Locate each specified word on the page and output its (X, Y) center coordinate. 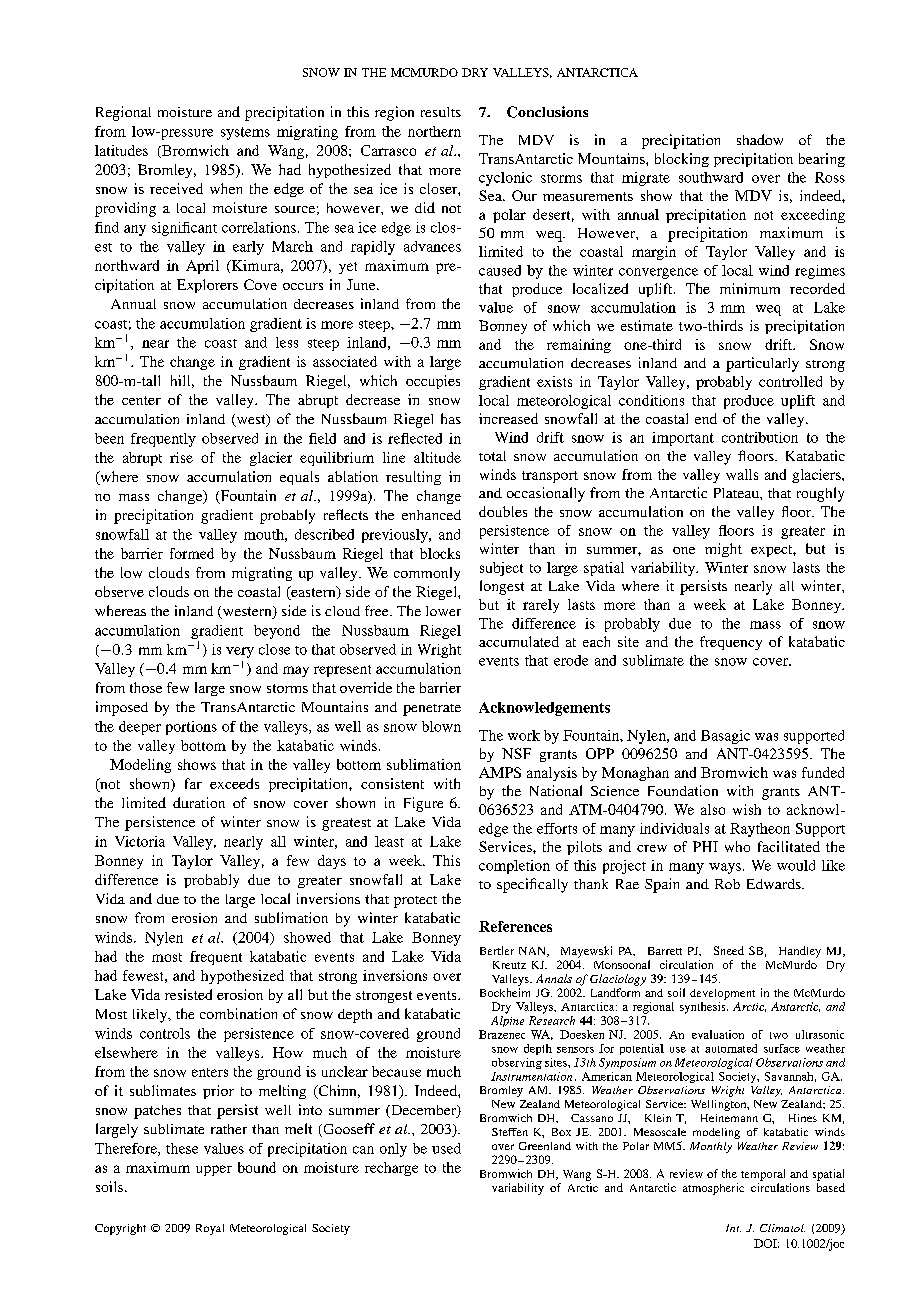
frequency (731, 643)
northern (434, 131)
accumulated (519, 641)
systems (245, 133)
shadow (760, 139)
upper (214, 1170)
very (240, 652)
